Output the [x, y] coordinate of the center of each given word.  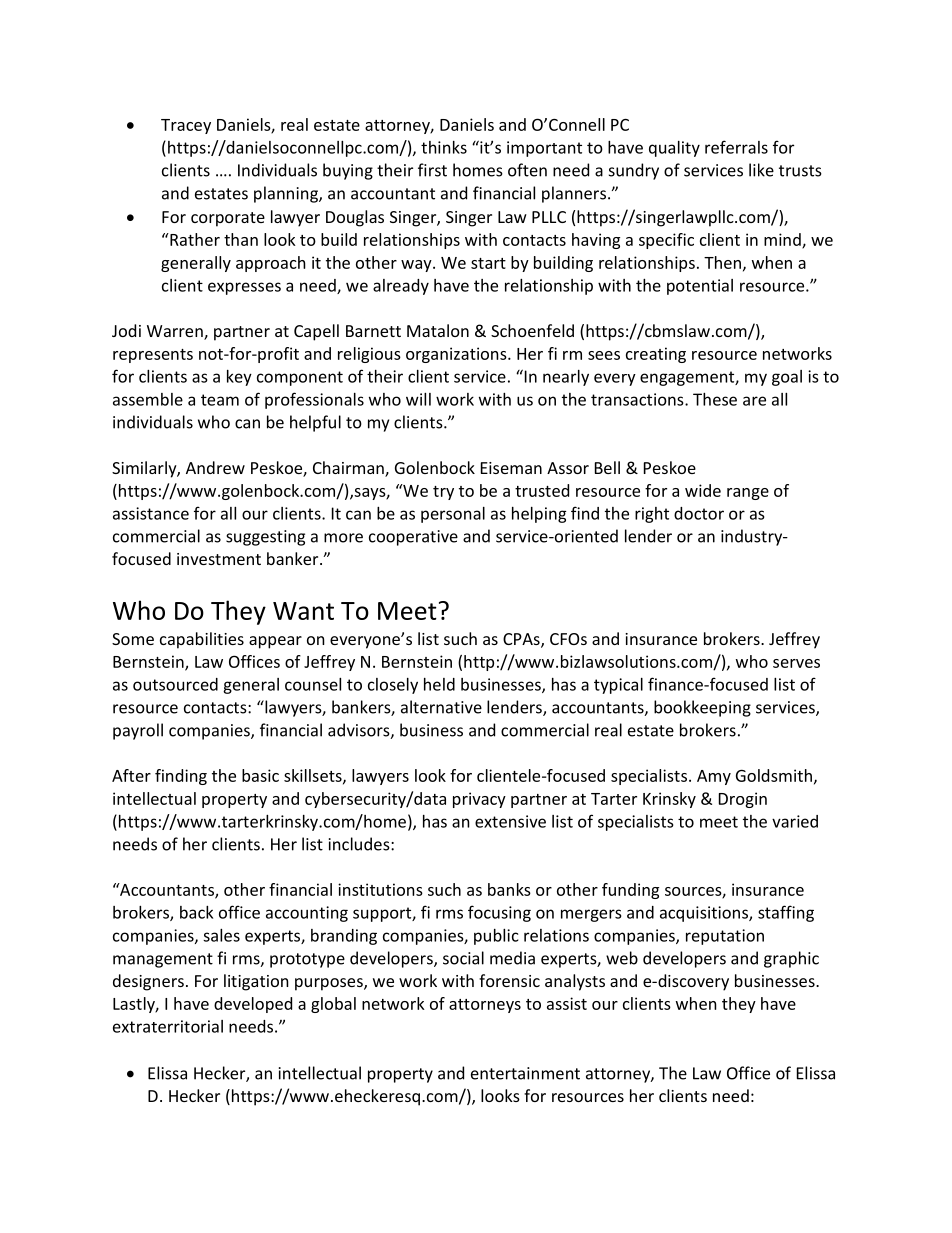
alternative [441, 707]
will [418, 399]
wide [703, 490]
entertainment [525, 1073]
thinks [444, 147]
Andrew [215, 467]
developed [253, 1005]
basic [260, 775]
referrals [736, 147]
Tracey [186, 126]
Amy [714, 777]
